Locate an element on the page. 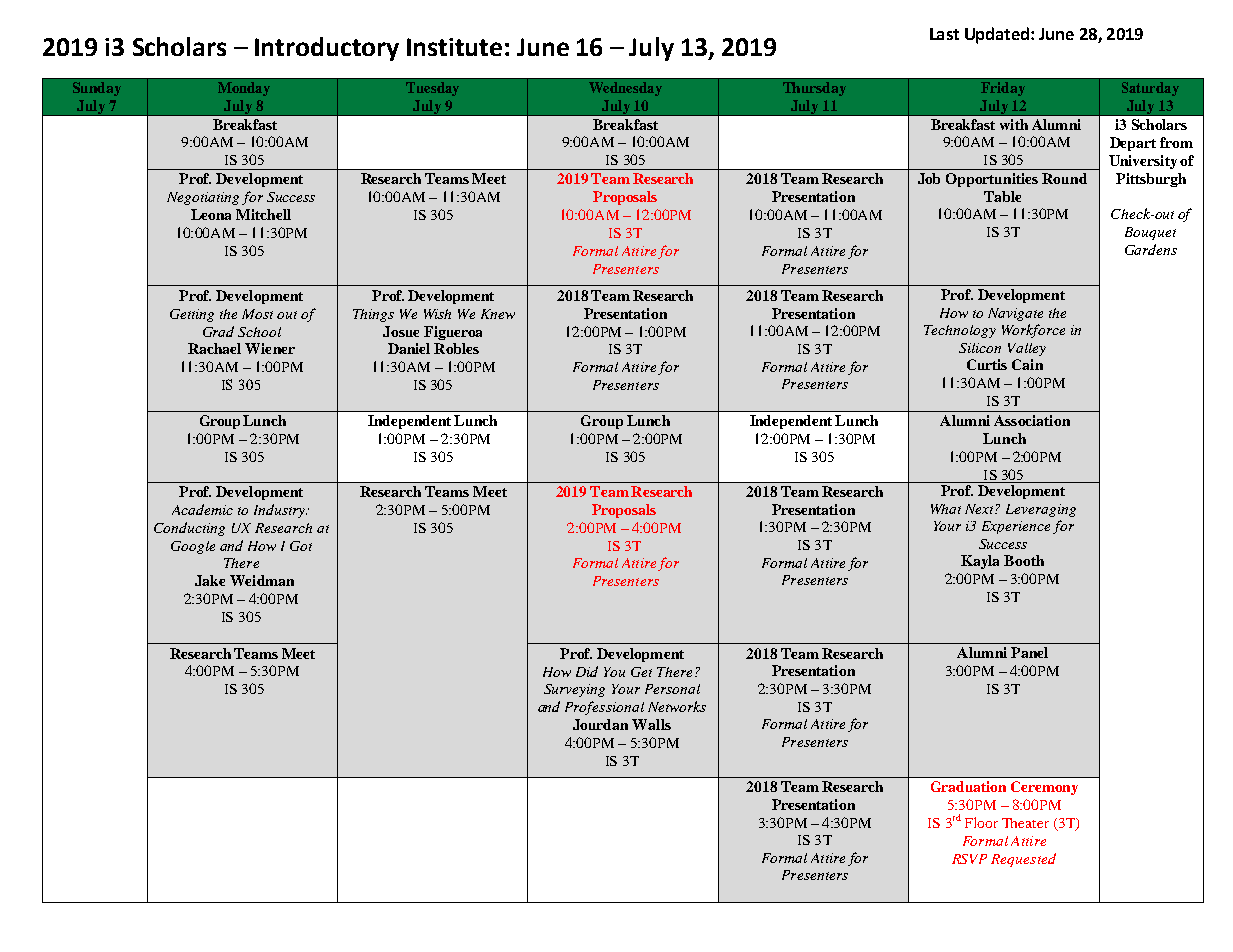  RSVP is located at coordinates (969, 859).
